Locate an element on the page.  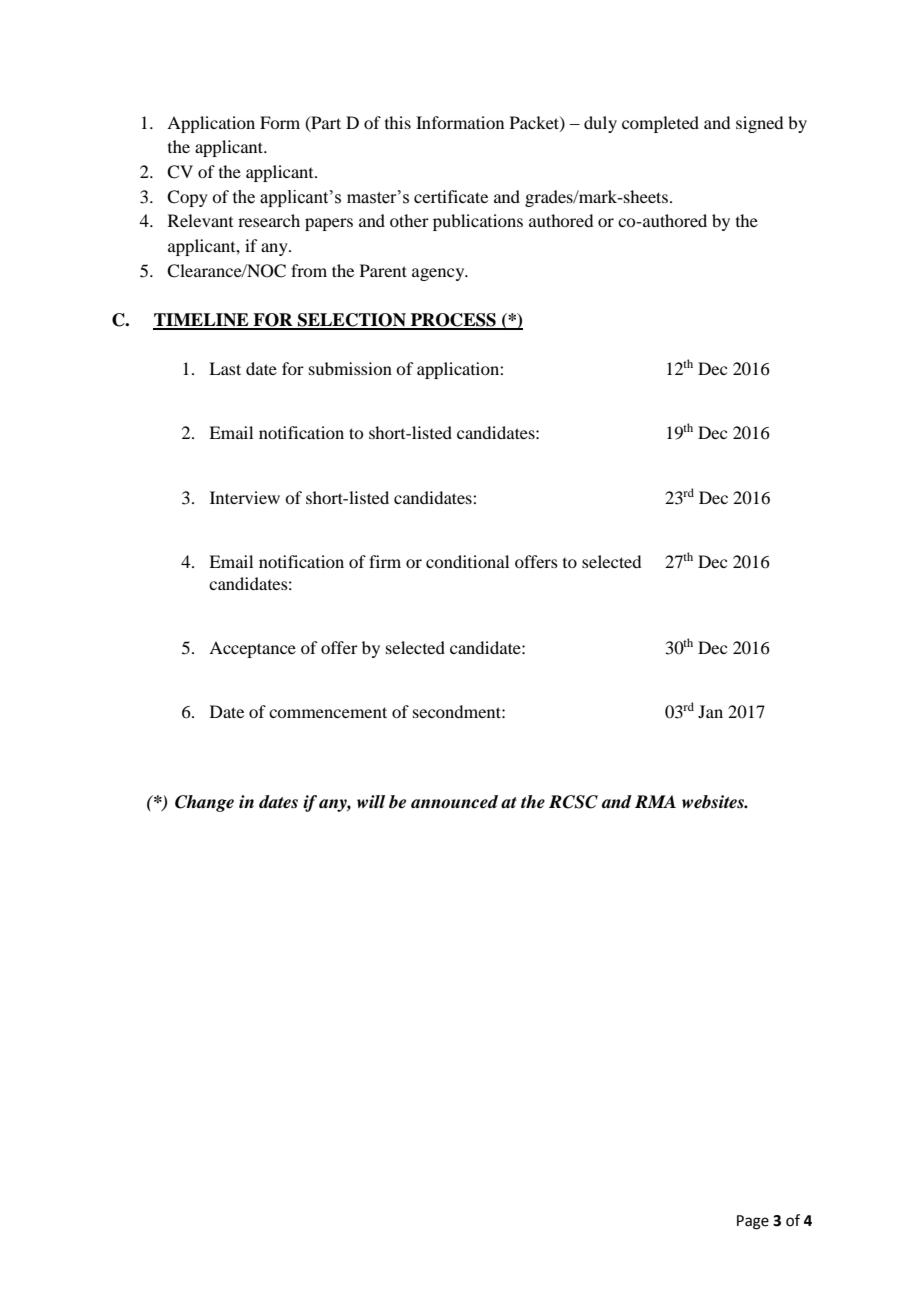
Interview is located at coordinates (245, 497).
